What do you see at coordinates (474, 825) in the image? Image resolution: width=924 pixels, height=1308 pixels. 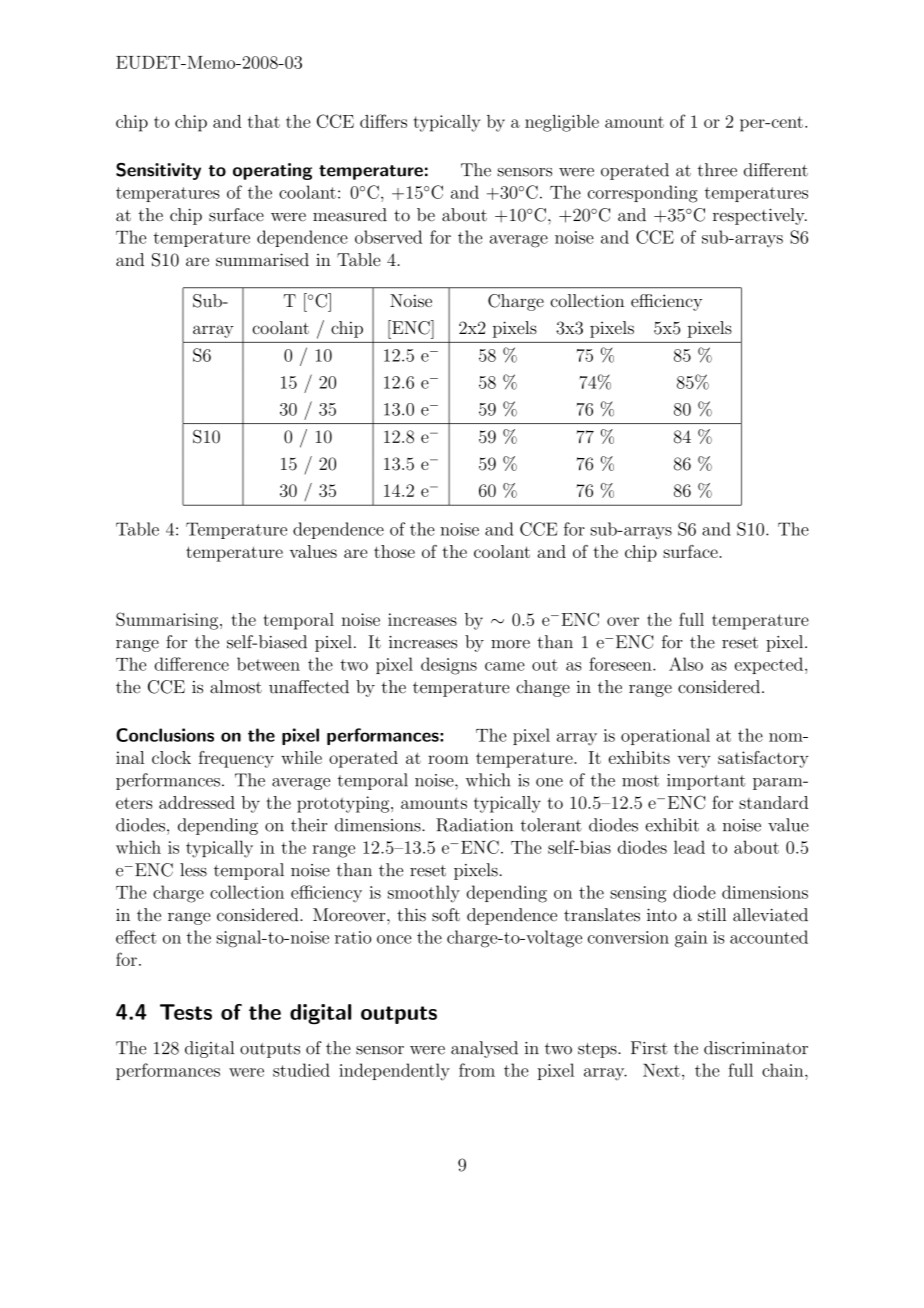 I see `Radiation` at bounding box center [474, 825].
